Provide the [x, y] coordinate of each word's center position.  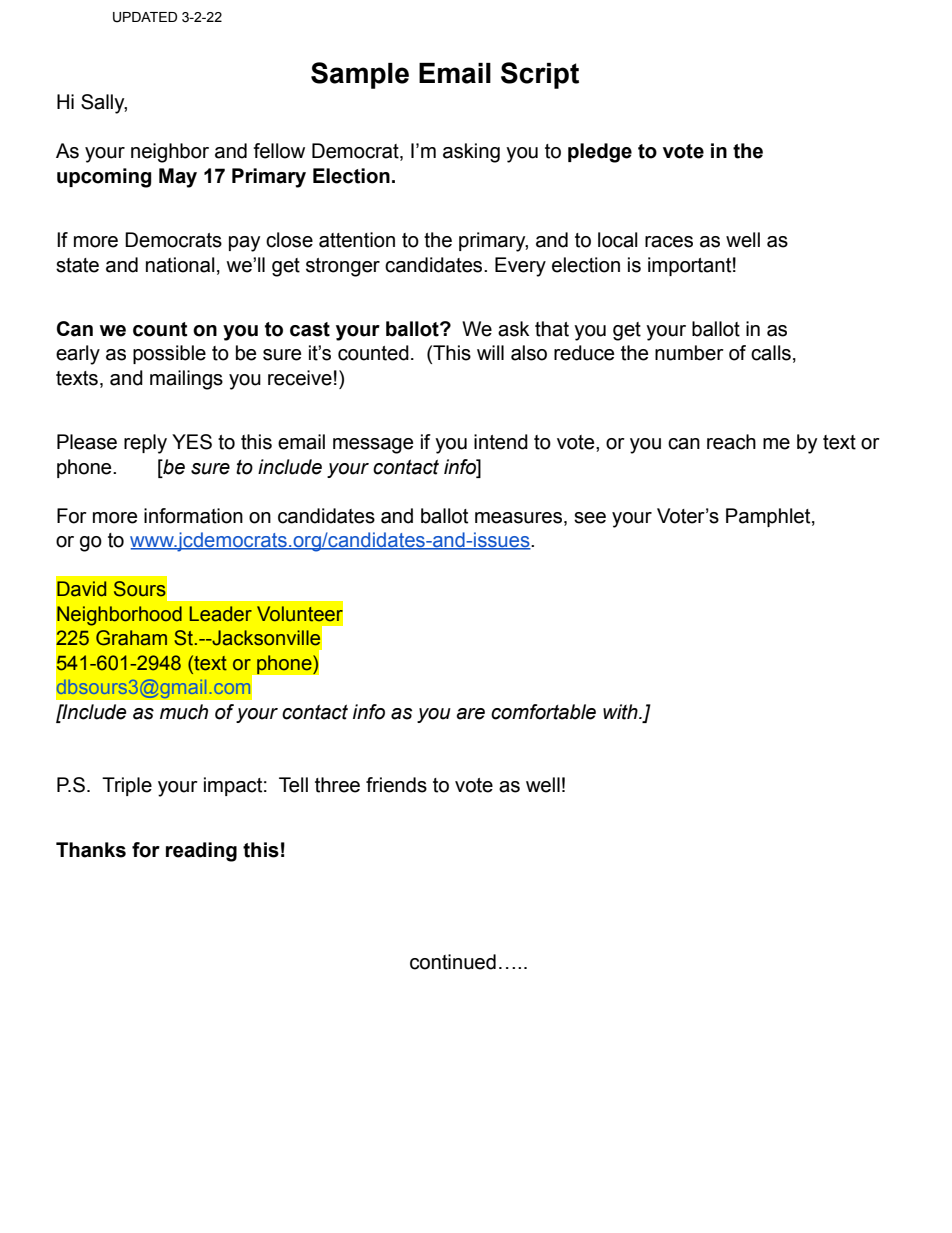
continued [453, 962]
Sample [360, 75]
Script [540, 75]
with [621, 712]
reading [201, 852]
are [471, 714]
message [373, 446]
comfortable [543, 712]
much [184, 712]
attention [357, 240]
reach [731, 442]
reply [145, 444]
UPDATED [145, 17]
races [669, 242]
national [180, 265]
